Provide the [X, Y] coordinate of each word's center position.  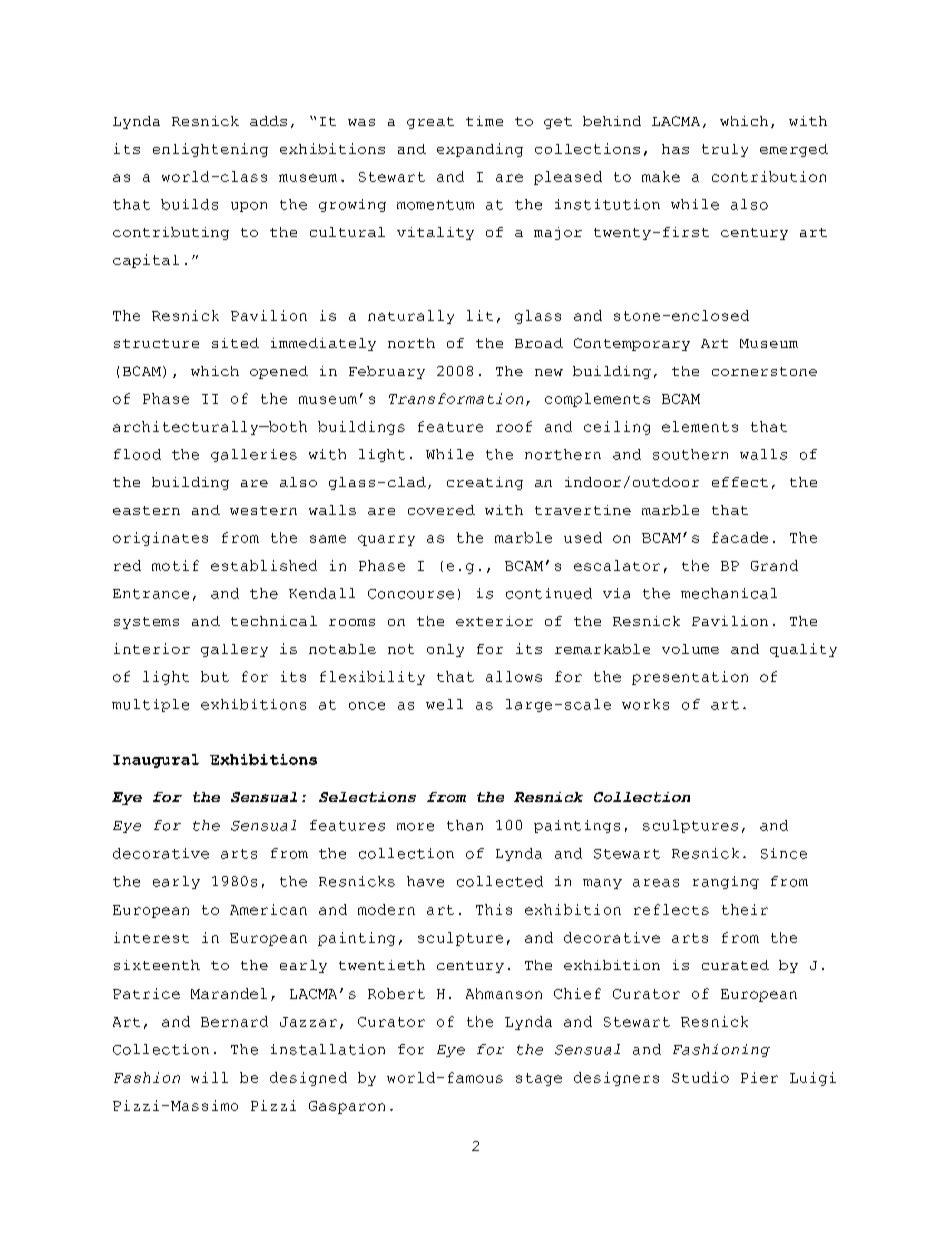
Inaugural [156, 761]
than [465, 825]
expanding [480, 150]
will [209, 1077]
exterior [494, 621]
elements [700, 426]
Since [784, 853]
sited [235, 343]
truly [725, 150]
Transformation [456, 398]
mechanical [729, 593]
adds [268, 121]
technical [274, 621]
